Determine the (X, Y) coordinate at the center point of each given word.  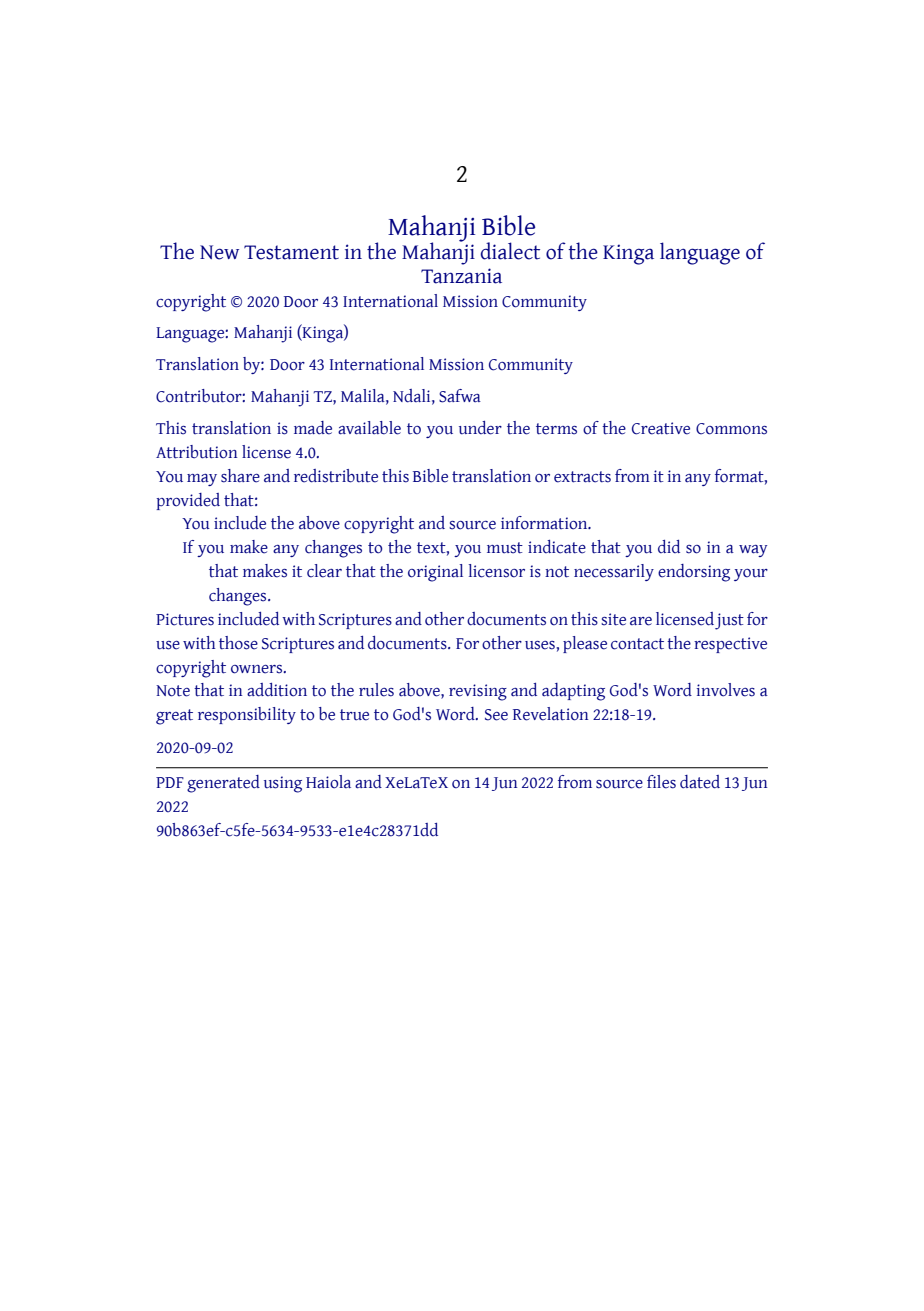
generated (223, 784)
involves (726, 690)
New (219, 252)
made (313, 428)
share (240, 476)
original (435, 573)
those (238, 643)
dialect (510, 251)
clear (324, 571)
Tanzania (461, 276)
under (480, 428)
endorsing (694, 573)
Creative (661, 428)
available (369, 428)
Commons (731, 429)
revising (478, 692)
